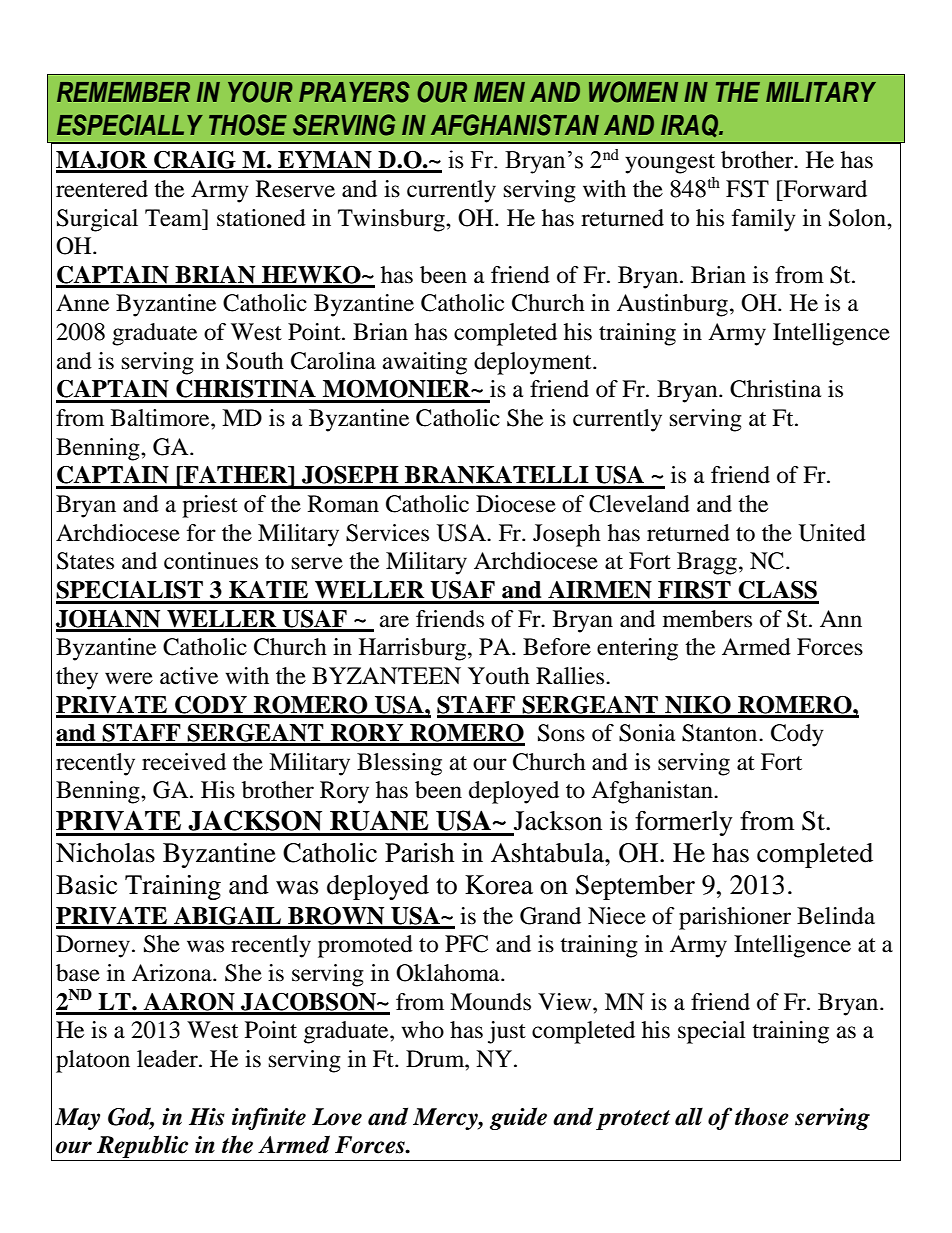 The image size is (952, 1233). I want to click on PRAYERS, so click(354, 92).
